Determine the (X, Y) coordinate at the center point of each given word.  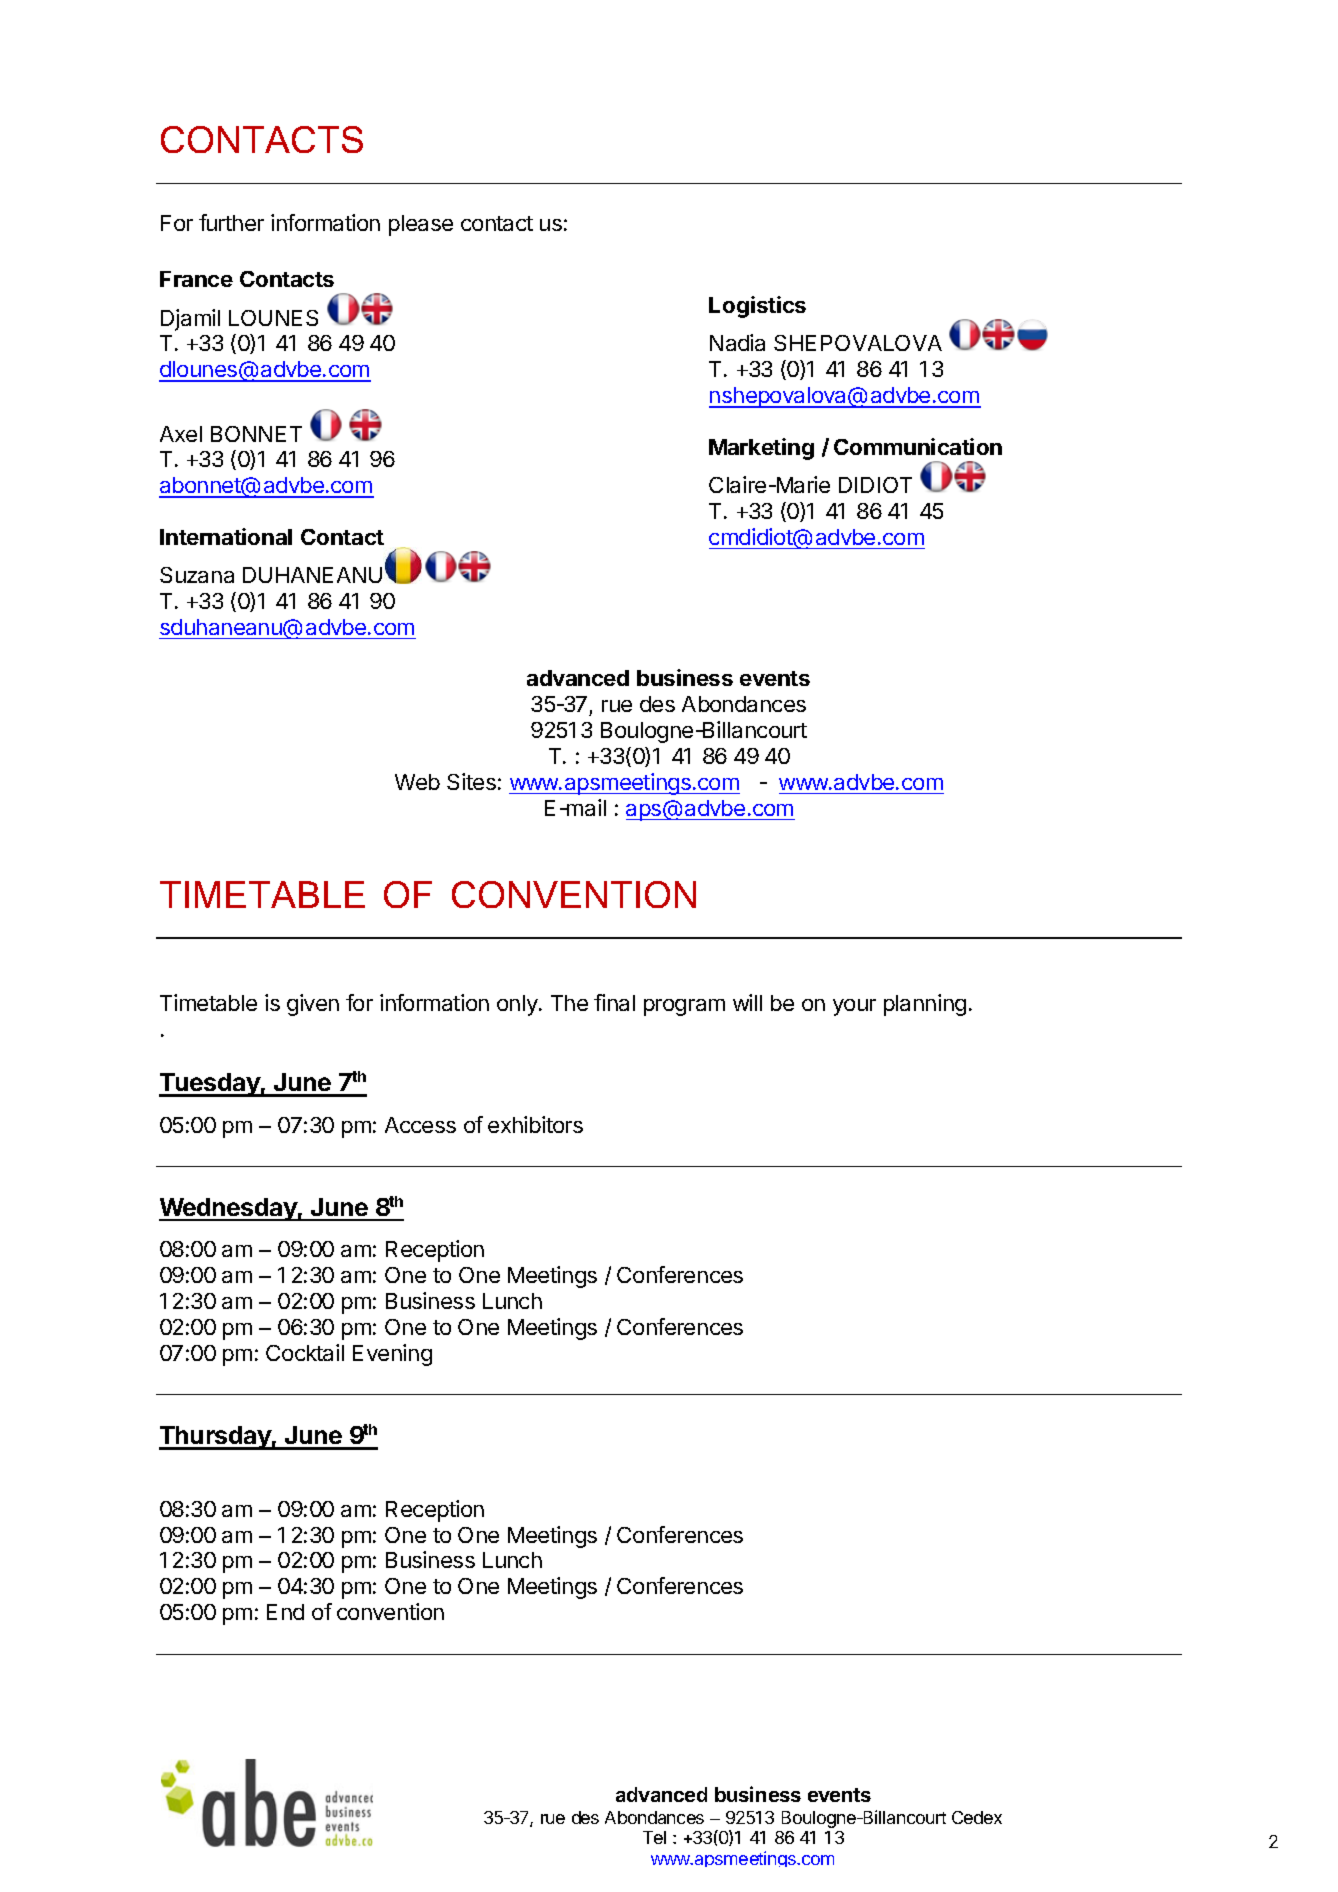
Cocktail (305, 1352)
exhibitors (535, 1124)
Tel (654, 1837)
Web (417, 782)
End (285, 1612)
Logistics (757, 307)
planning (925, 1005)
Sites (471, 781)
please (421, 225)
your (854, 1007)
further (231, 222)
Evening (392, 1355)
